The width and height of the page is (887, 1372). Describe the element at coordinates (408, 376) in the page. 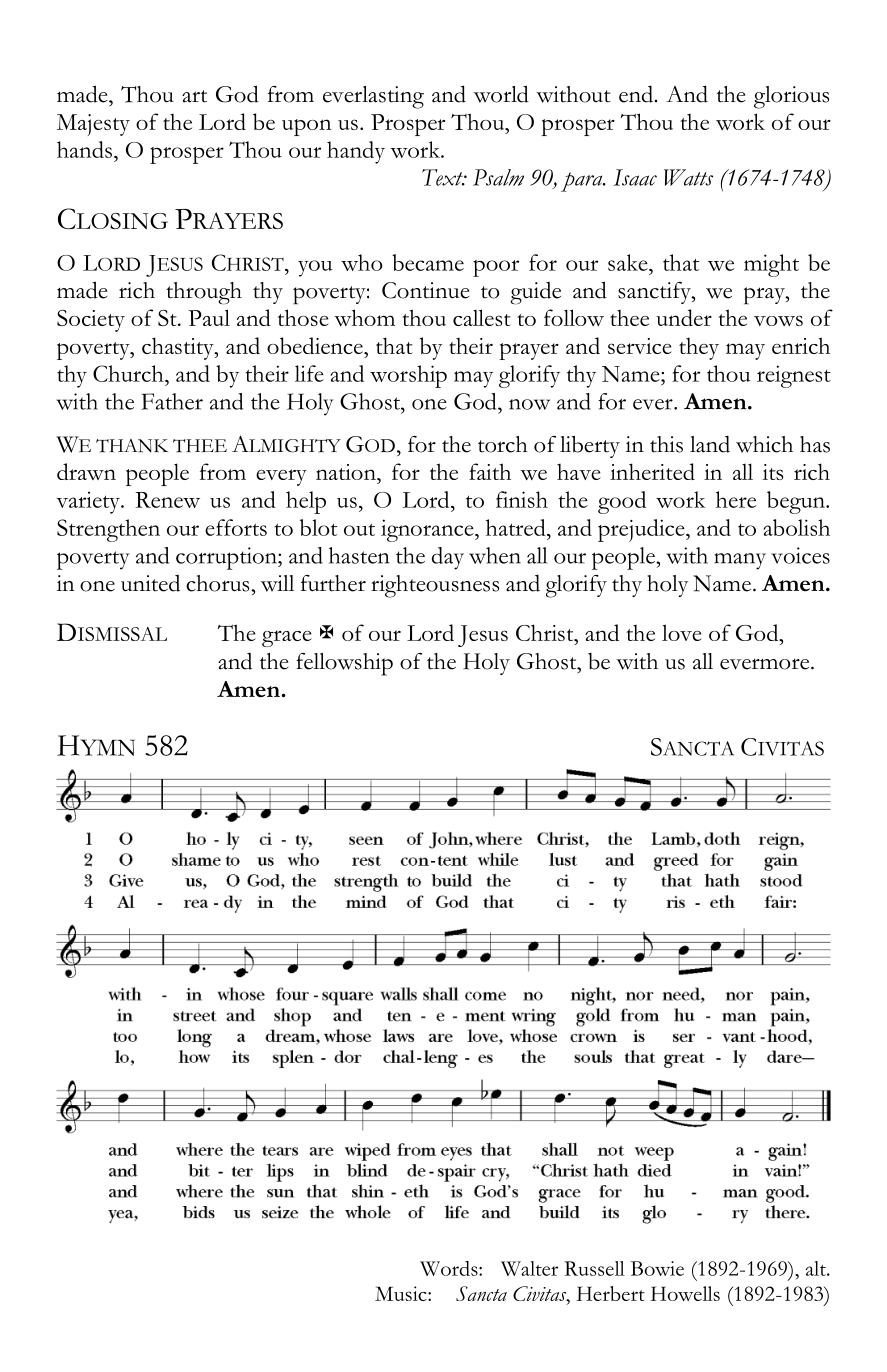

I see `worship` at that location.
